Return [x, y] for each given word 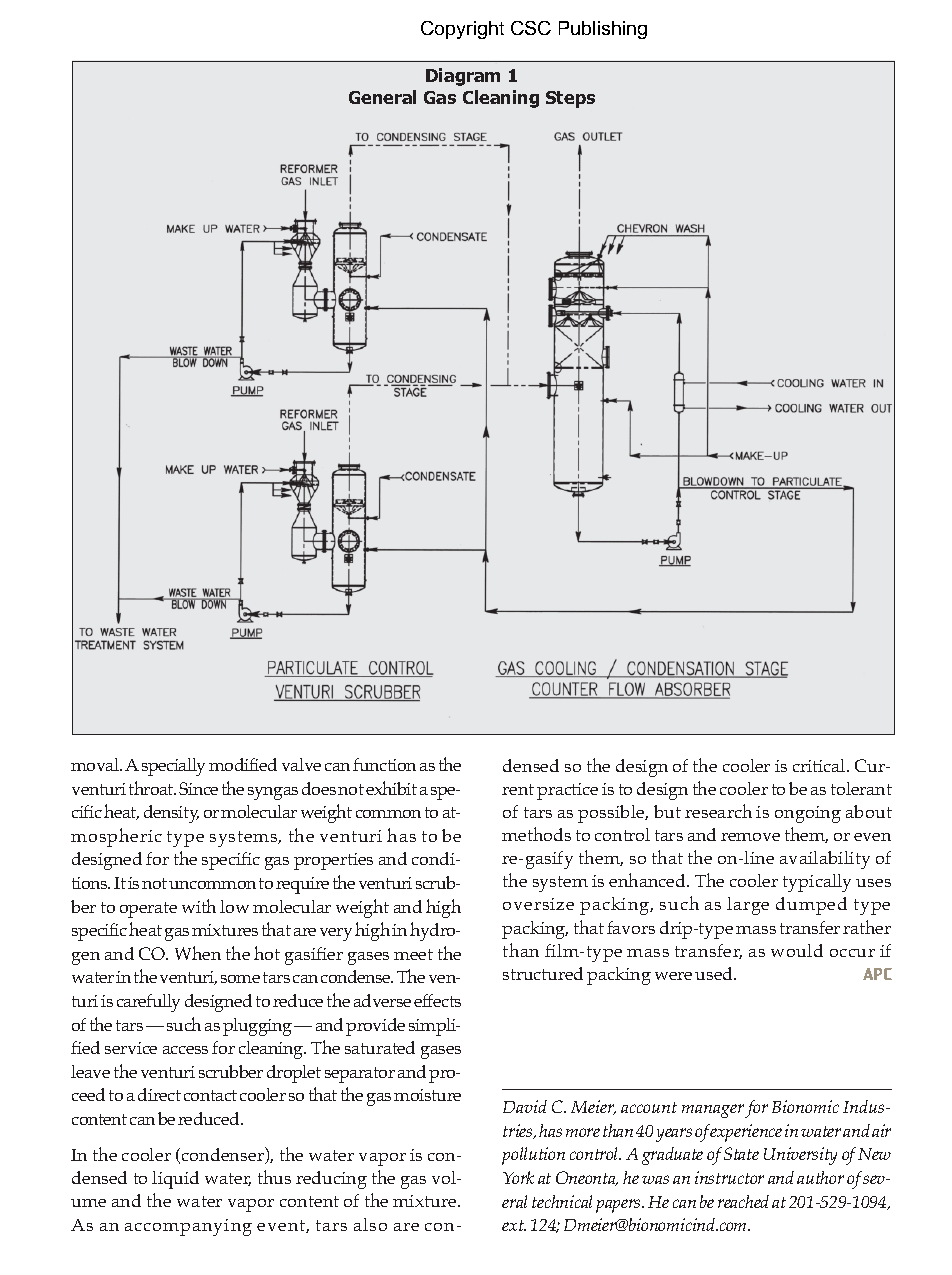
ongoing [808, 814]
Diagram [463, 77]
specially [173, 767]
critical [820, 765]
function [384, 764]
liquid [175, 1180]
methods [536, 834]
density [171, 814]
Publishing [603, 30]
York [518, 1177]
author [820, 1177]
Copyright [462, 30]
